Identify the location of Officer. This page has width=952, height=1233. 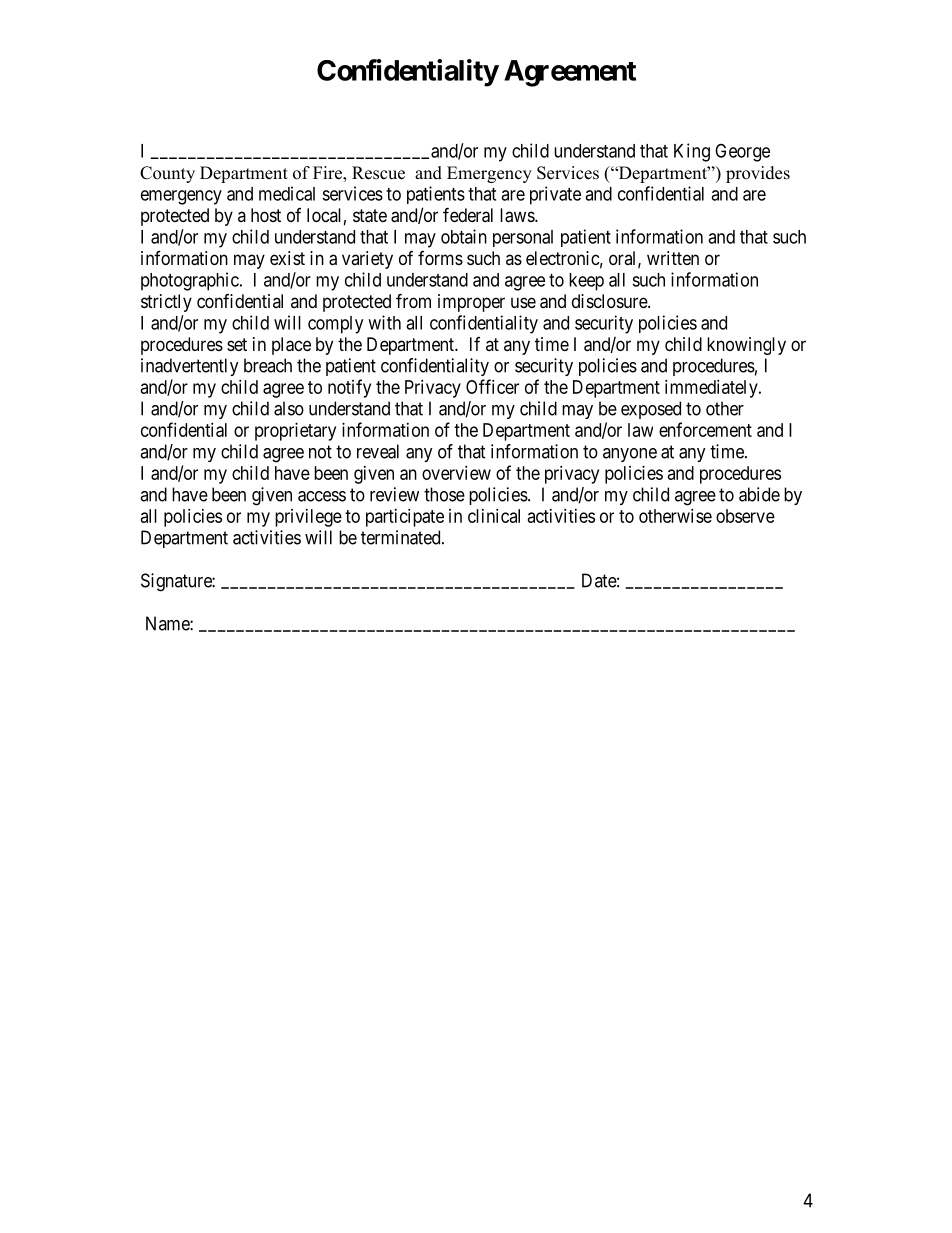
(492, 386).
